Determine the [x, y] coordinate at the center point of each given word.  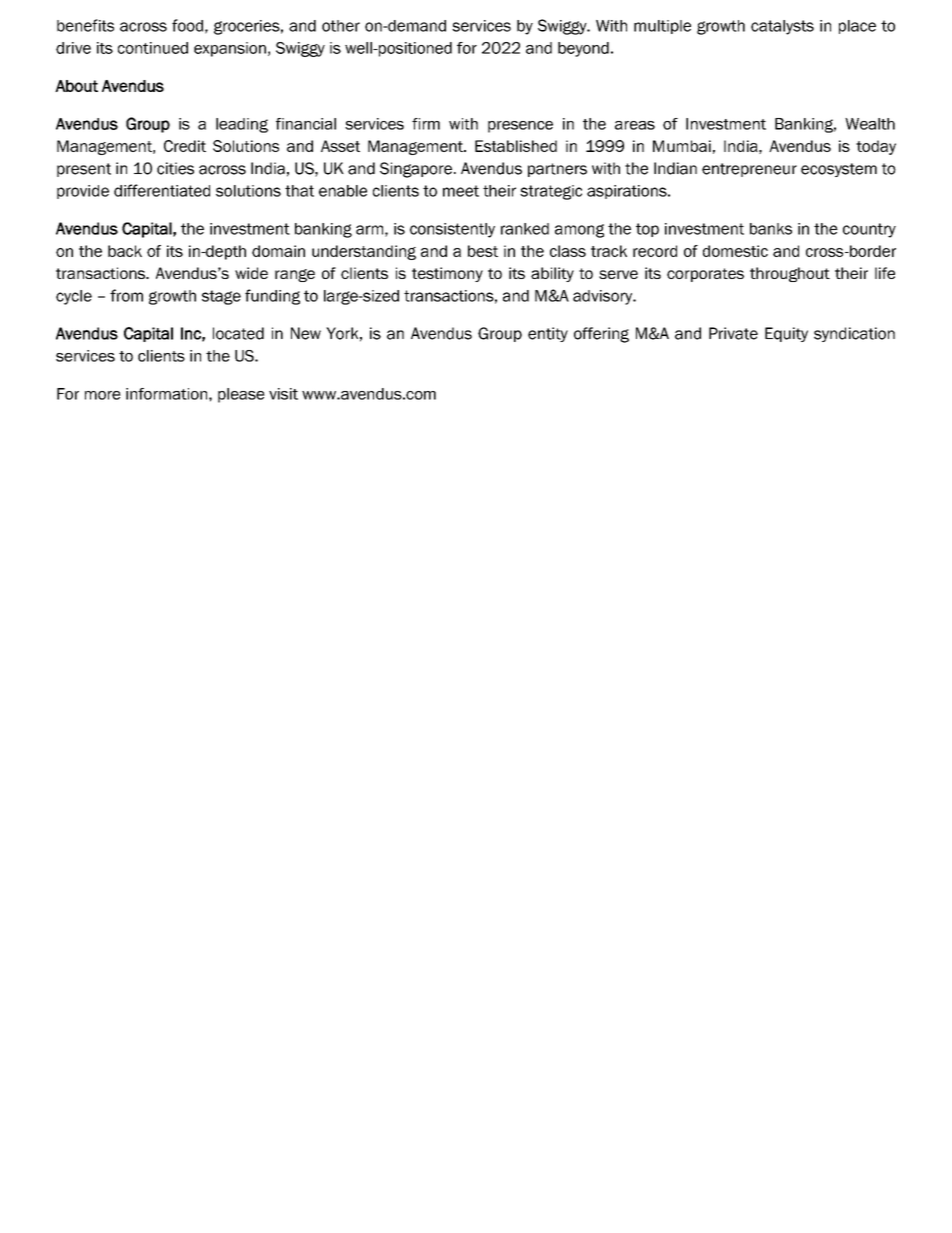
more [103, 395]
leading [242, 125]
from [126, 295]
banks [771, 229]
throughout [790, 274]
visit [283, 394]
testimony [447, 274]
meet [461, 191]
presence [520, 127]
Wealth [870, 124]
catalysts [782, 27]
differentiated [162, 190]
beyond [583, 49]
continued [153, 48]
